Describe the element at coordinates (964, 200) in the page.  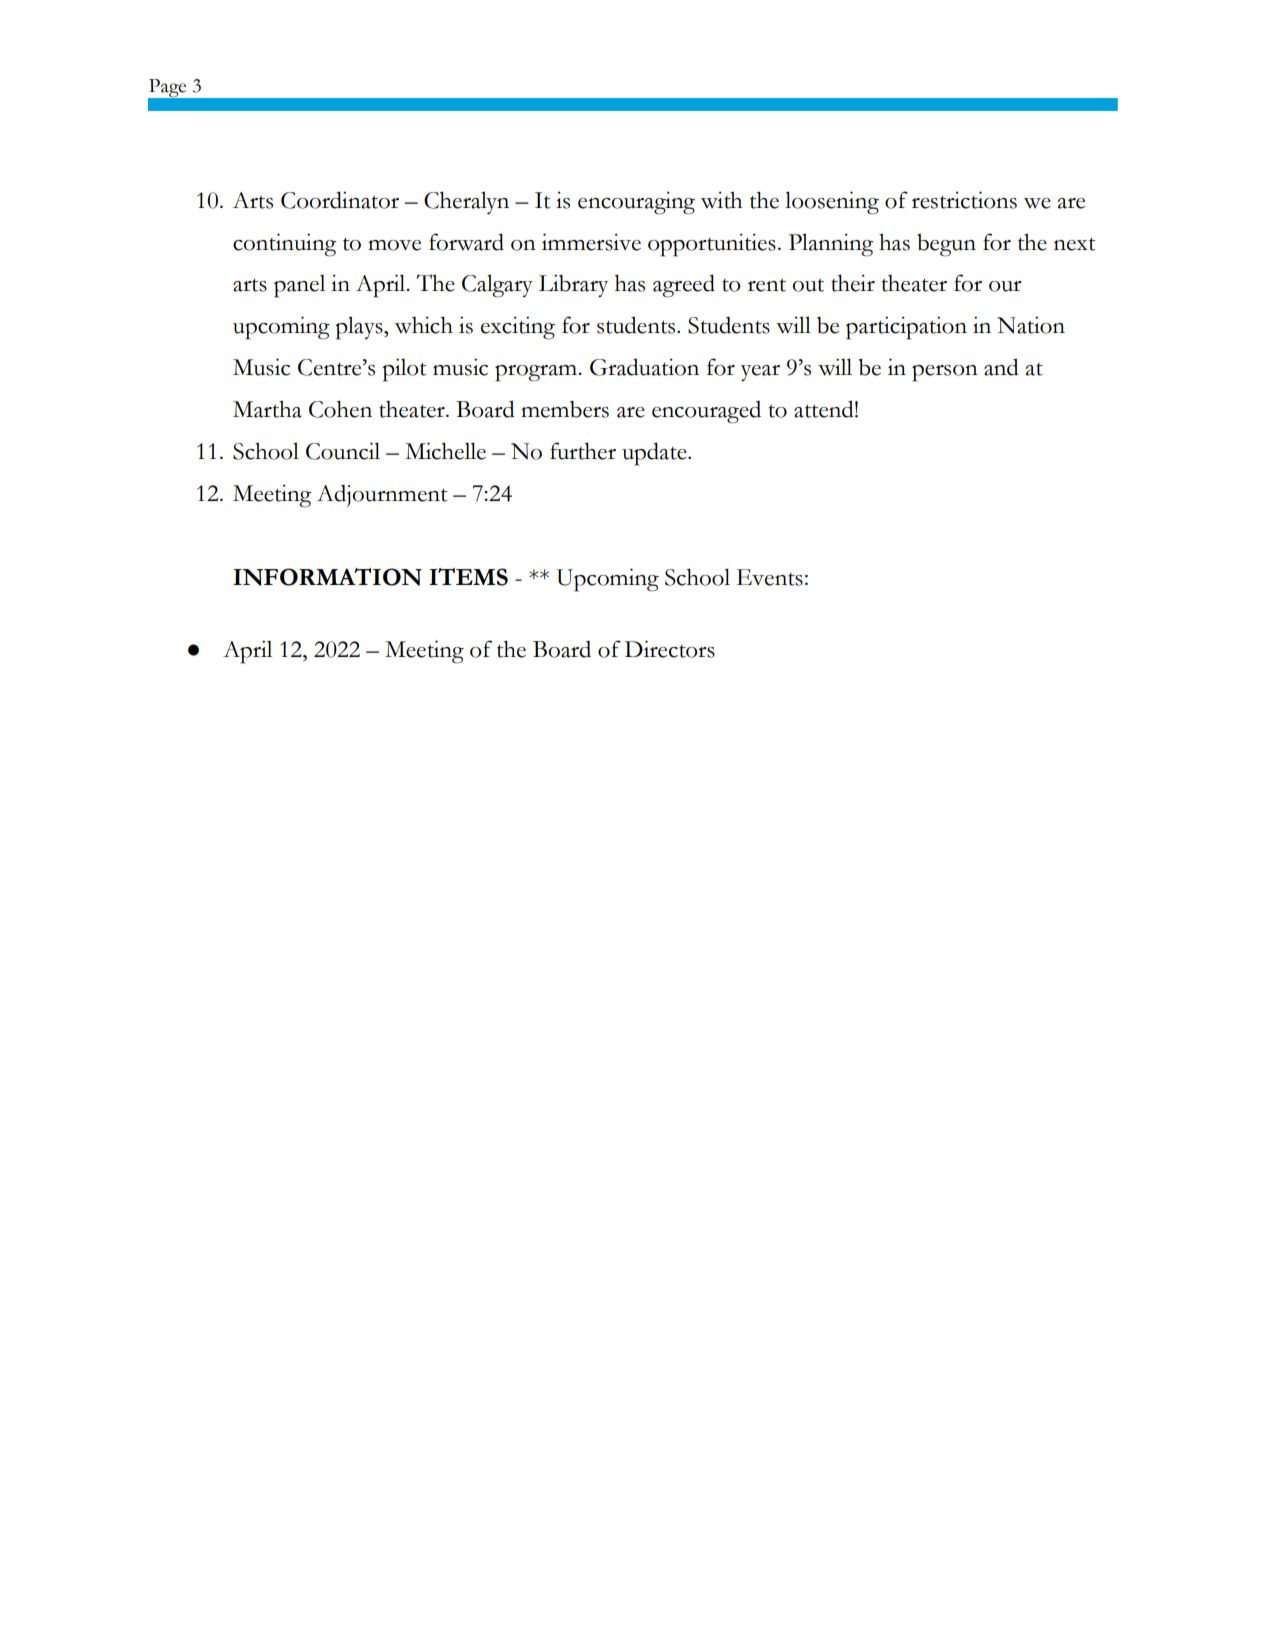
I see `restrictions` at that location.
